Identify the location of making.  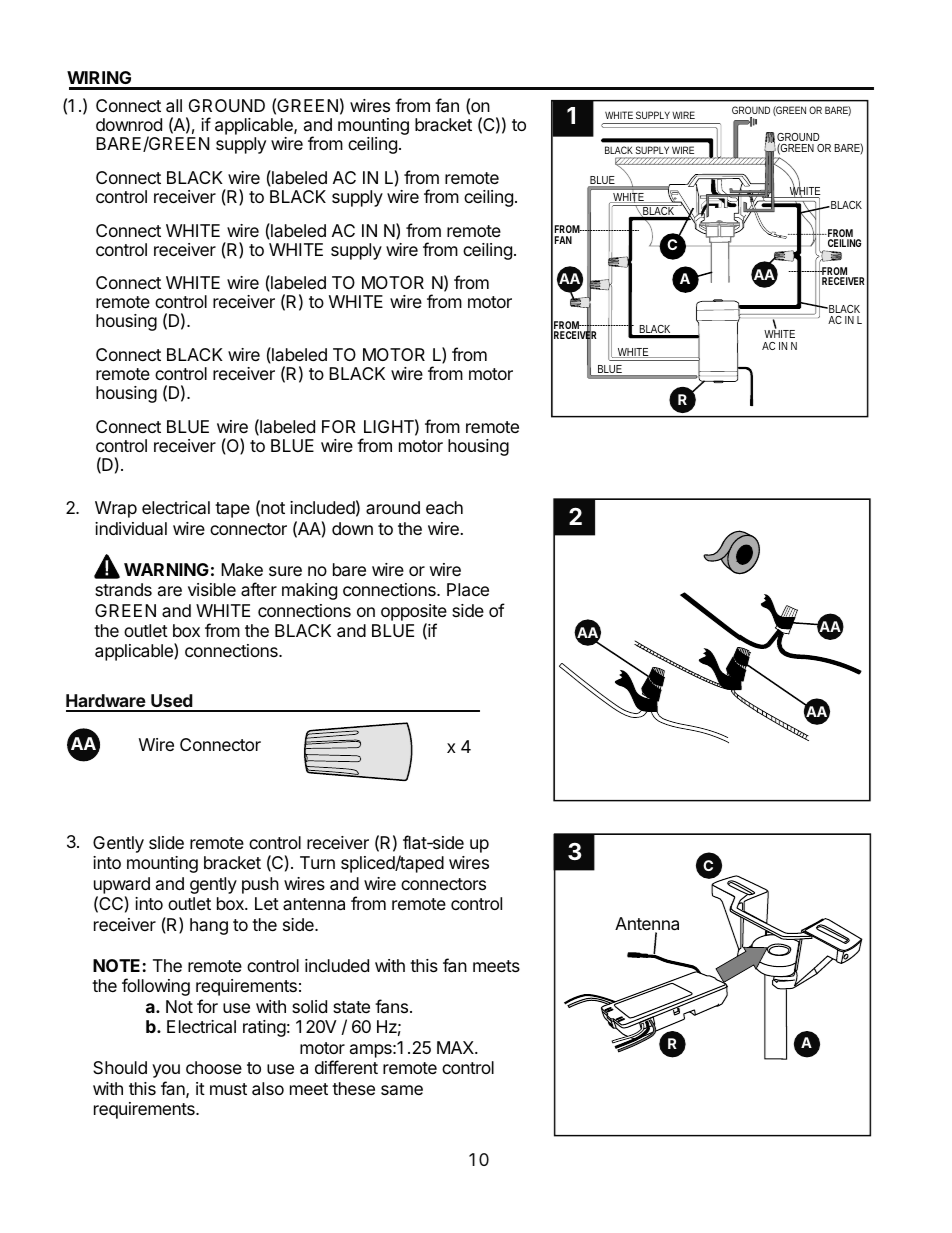
(309, 591).
